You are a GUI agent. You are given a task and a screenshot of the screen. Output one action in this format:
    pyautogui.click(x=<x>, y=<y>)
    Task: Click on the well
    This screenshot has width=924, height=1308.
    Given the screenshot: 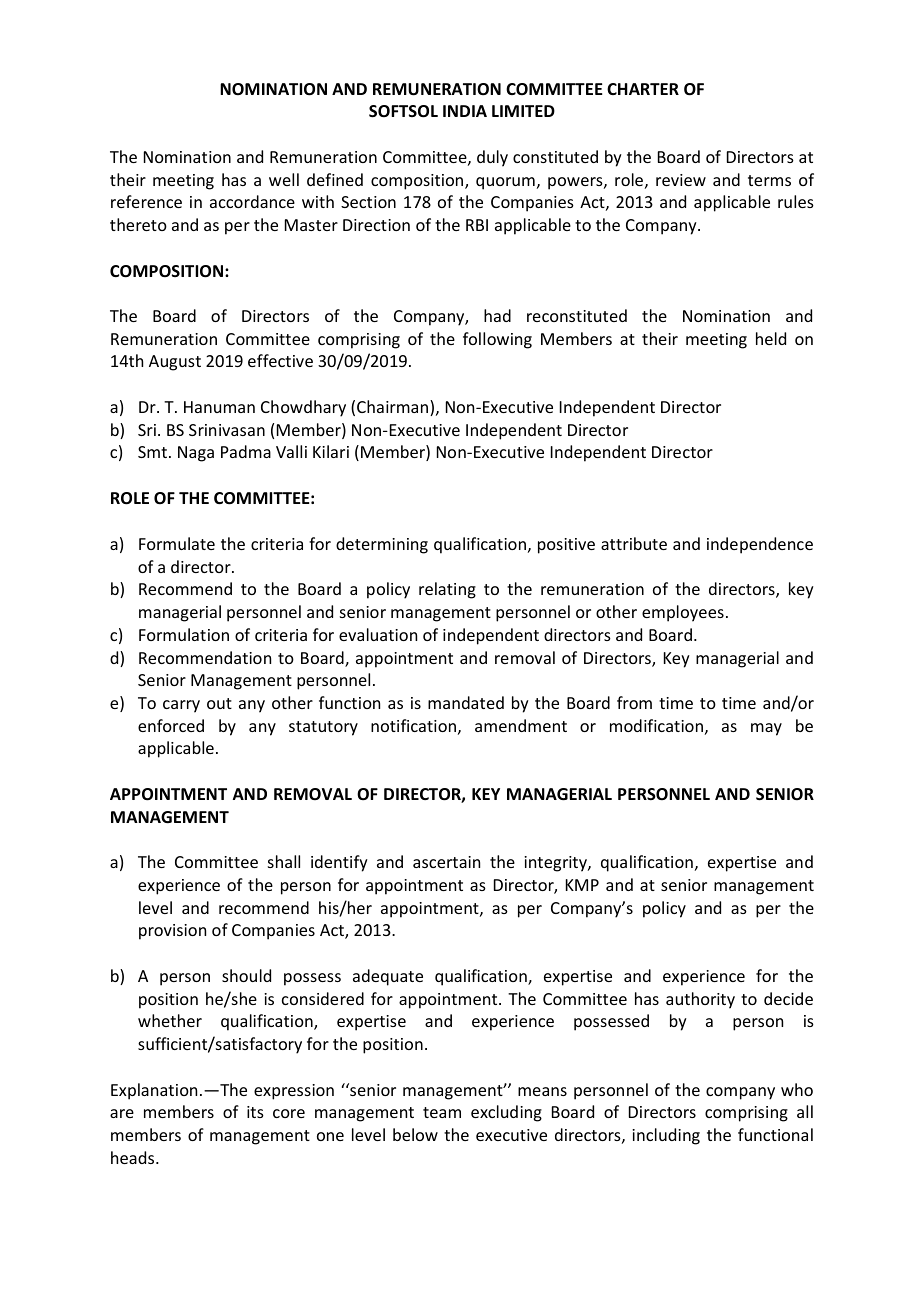 What is the action you would take?
    pyautogui.click(x=284, y=179)
